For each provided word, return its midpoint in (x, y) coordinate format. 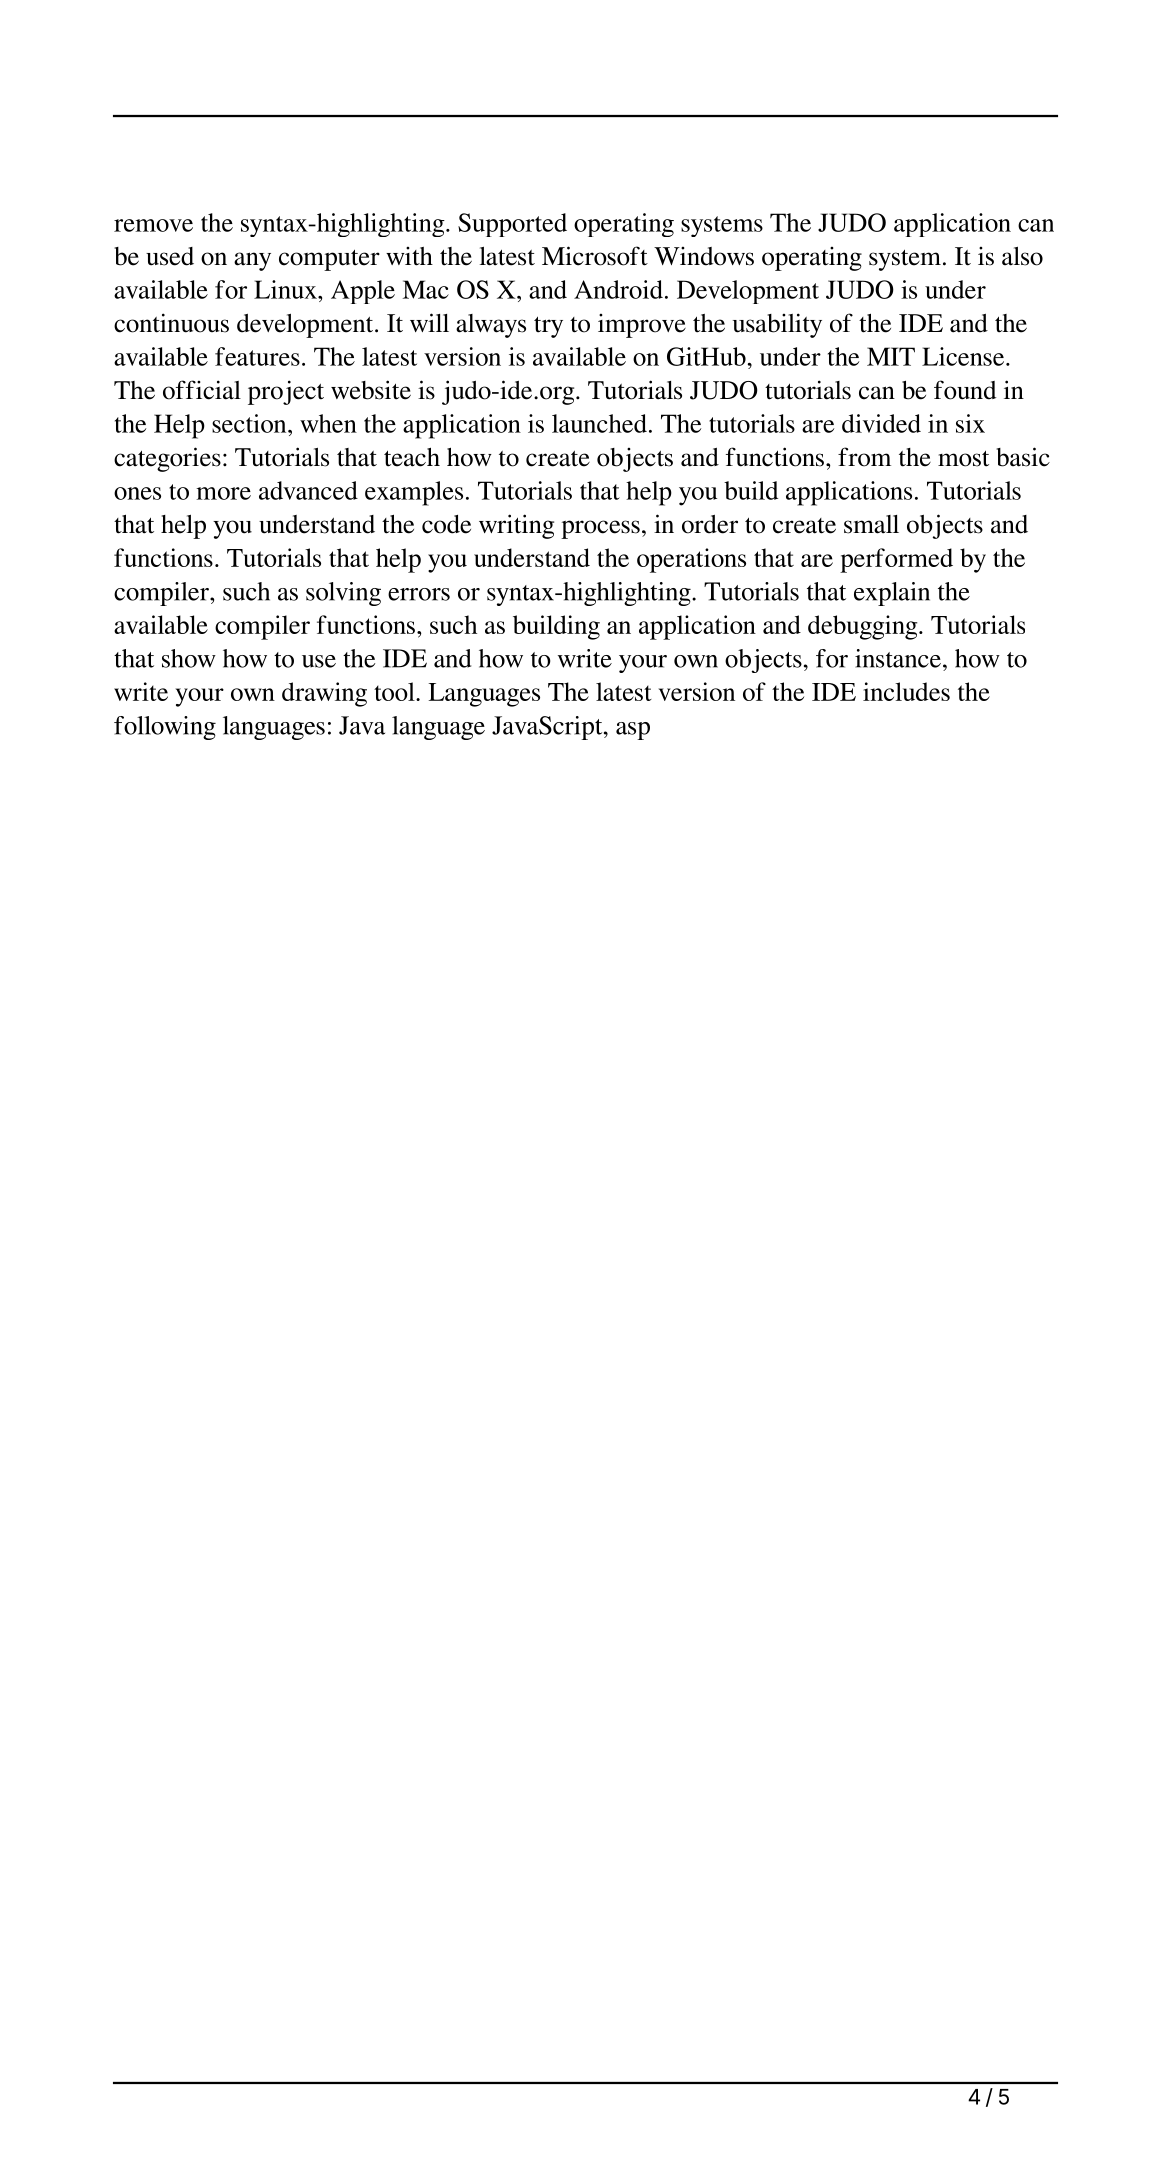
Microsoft (595, 256)
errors (419, 594)
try (548, 327)
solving (343, 594)
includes (906, 691)
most (963, 459)
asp (633, 731)
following (165, 728)
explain (892, 594)
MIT (891, 356)
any (252, 261)
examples (414, 493)
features (257, 356)
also (1022, 256)
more (223, 493)
